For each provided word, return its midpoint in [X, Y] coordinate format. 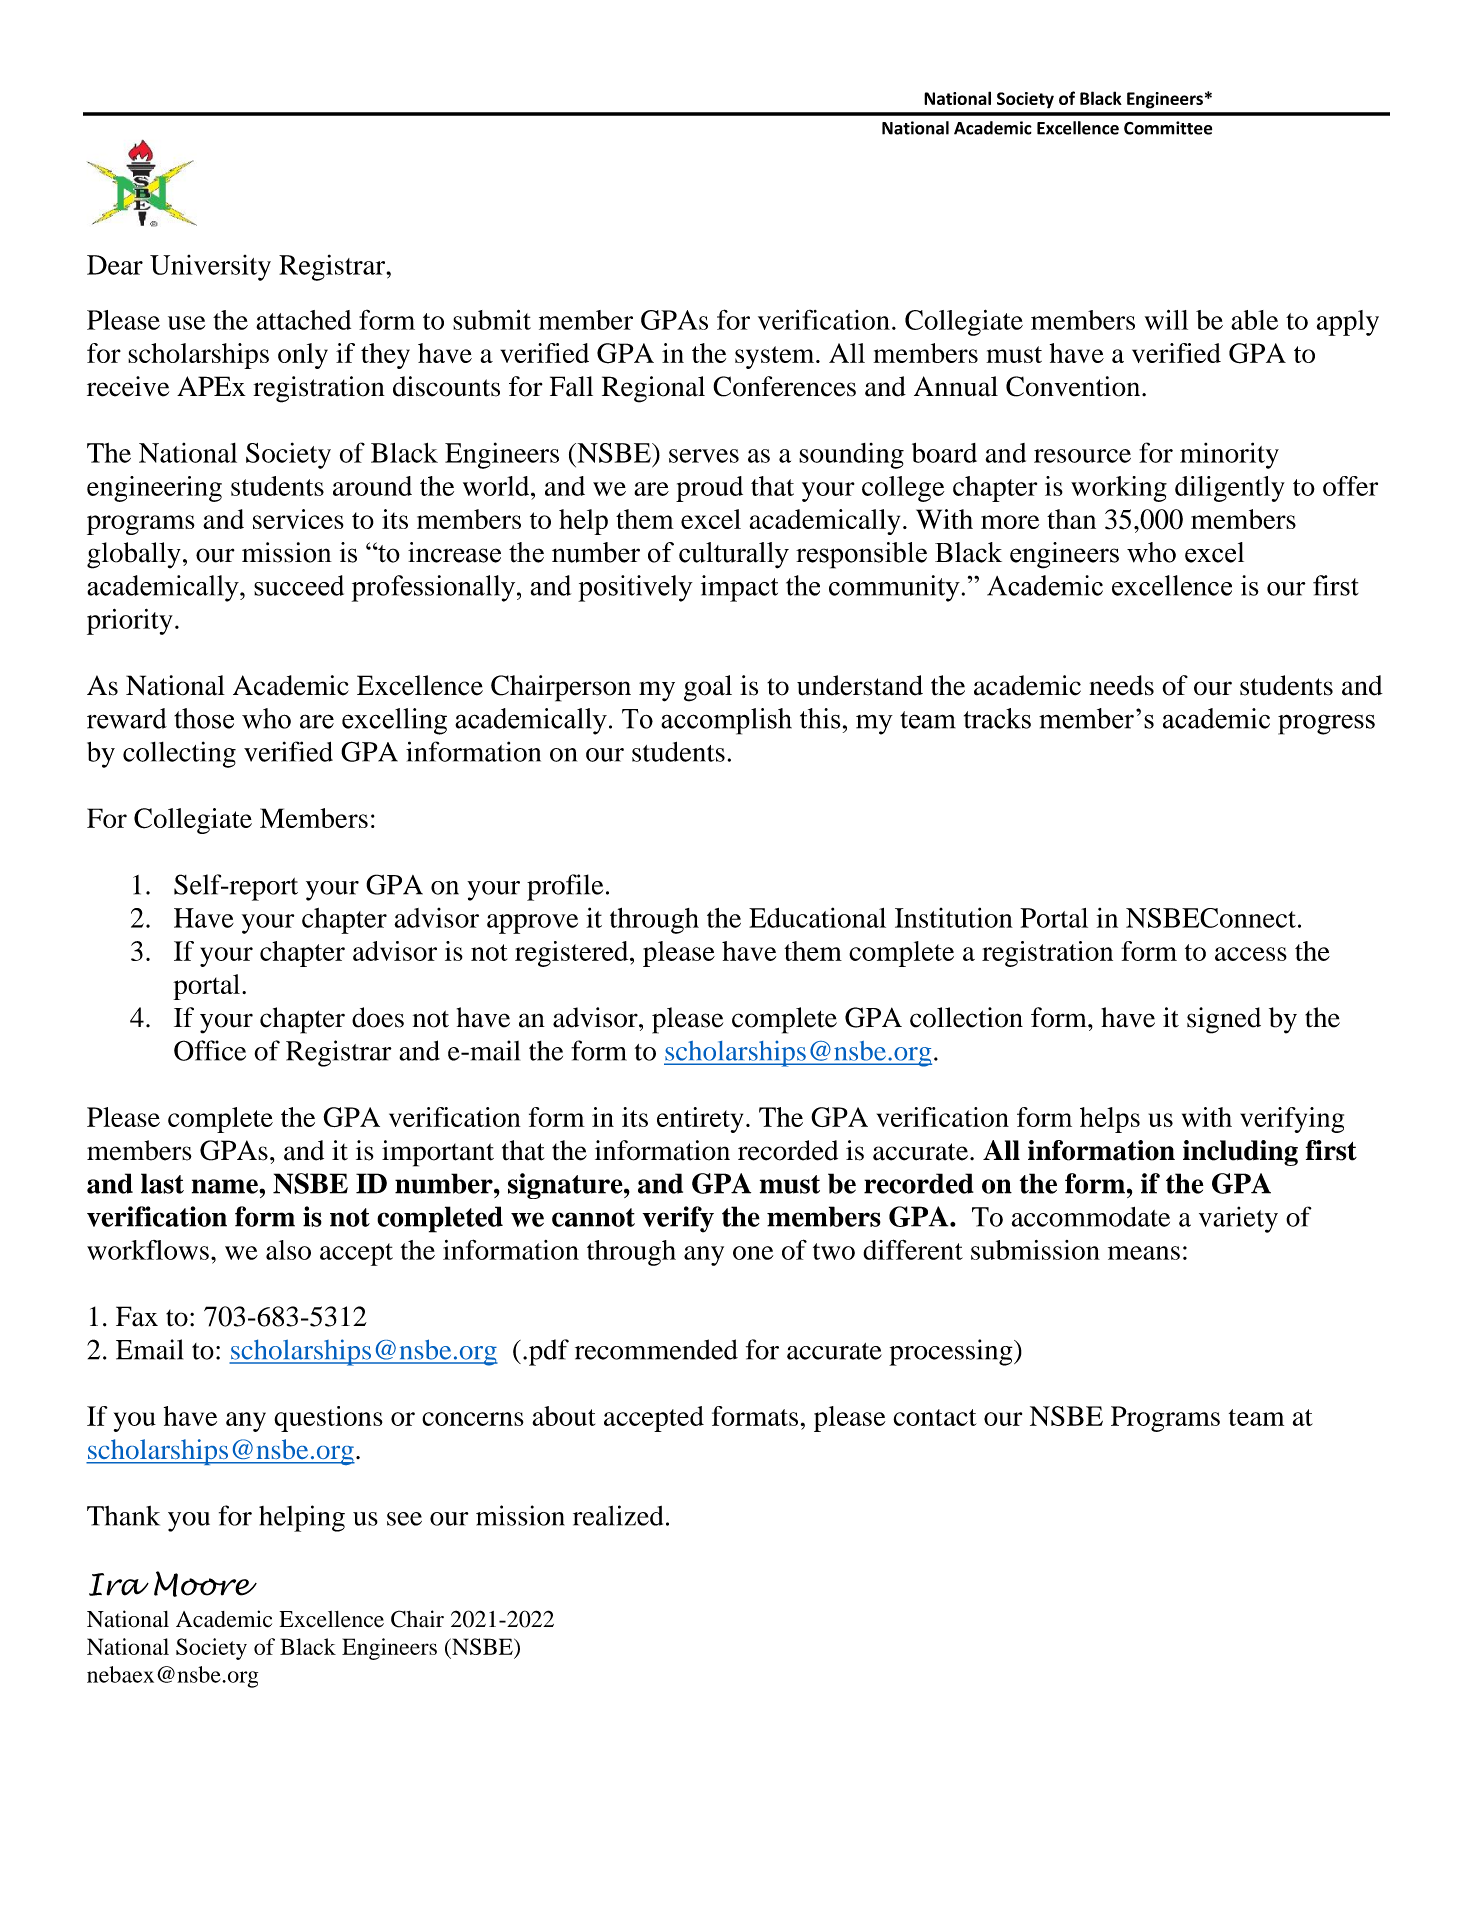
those [204, 718]
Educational [817, 917]
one [753, 1253]
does [378, 1017]
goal [708, 688]
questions [328, 1419]
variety [1238, 1219]
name [226, 1186]
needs [1121, 685]
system [776, 357]
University [210, 268]
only [303, 356]
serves [704, 456]
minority [1229, 455]
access [1251, 954]
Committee [1168, 128]
